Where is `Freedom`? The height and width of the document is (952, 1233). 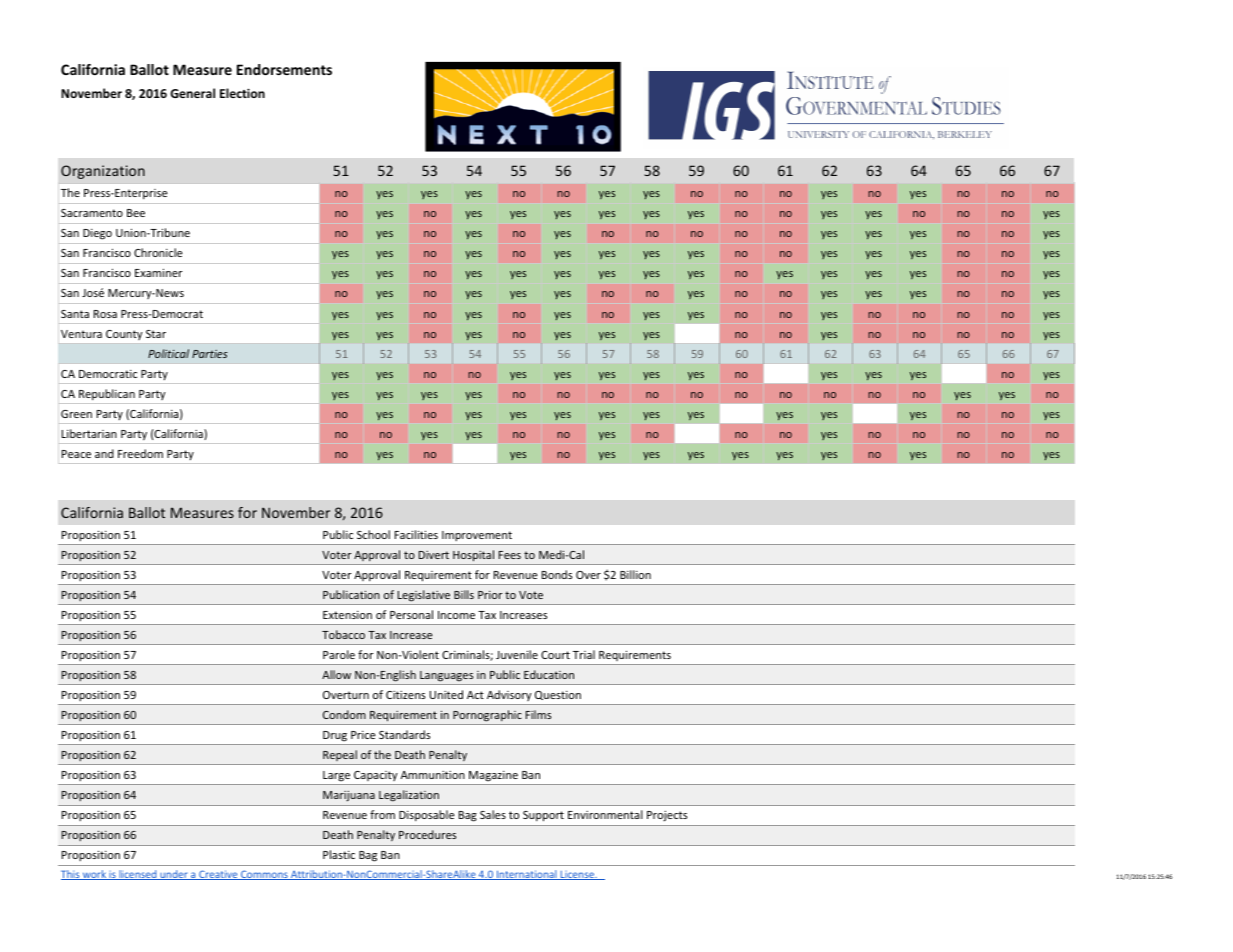
Freedom is located at coordinates (140, 453).
